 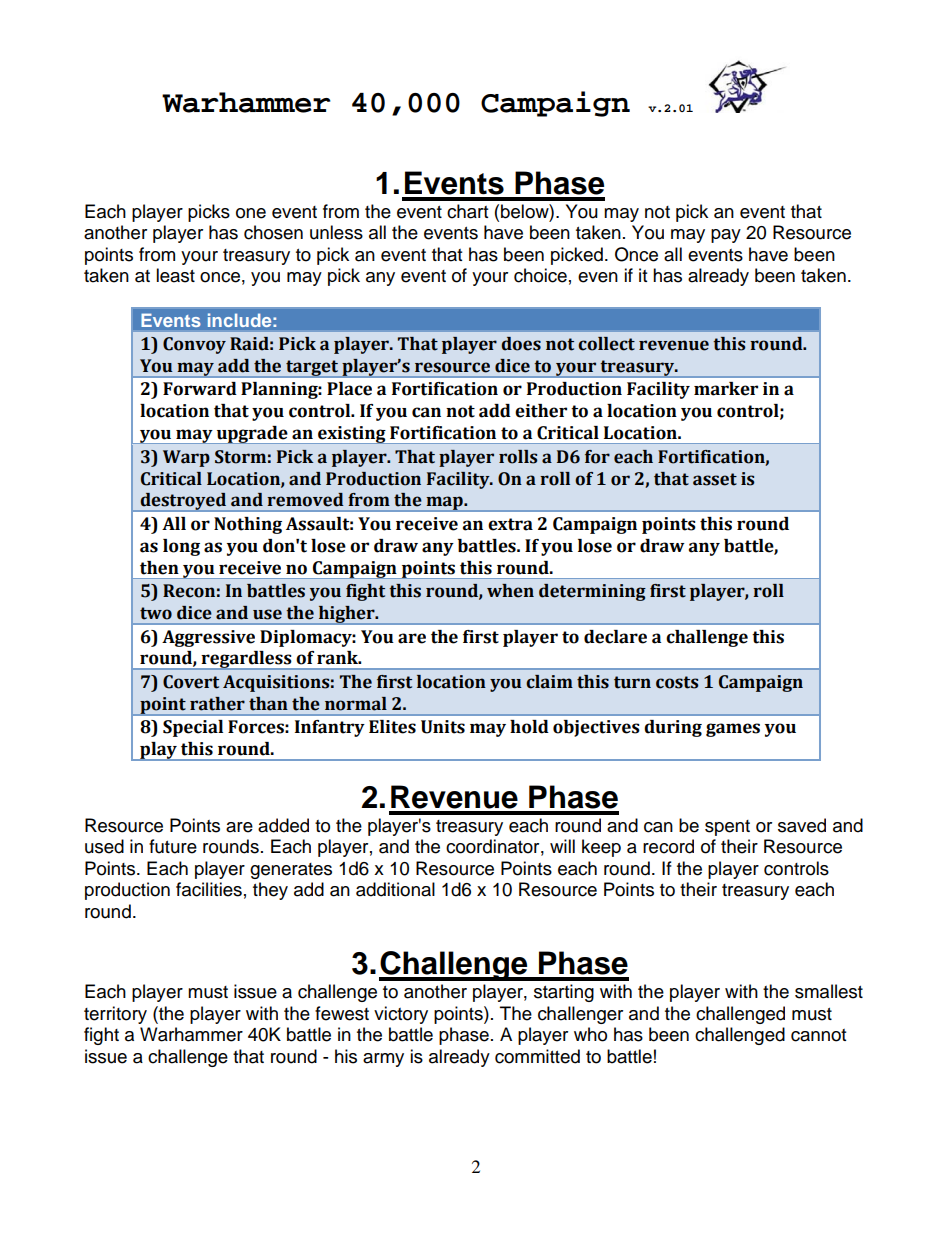 I want to click on games, so click(x=733, y=730).
